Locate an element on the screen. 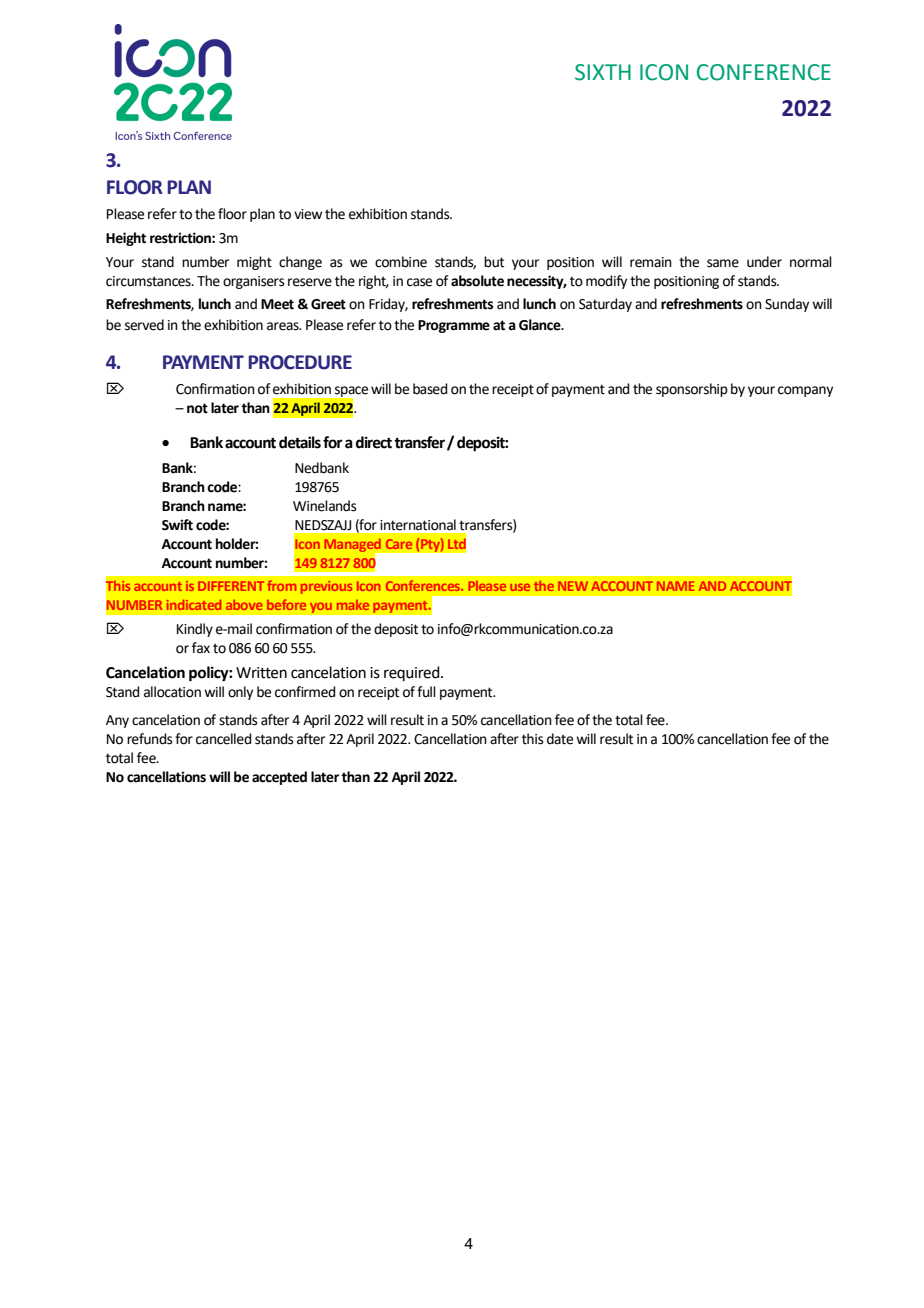 This screenshot has width=924, height=1308. SIXTH is located at coordinates (603, 72).
